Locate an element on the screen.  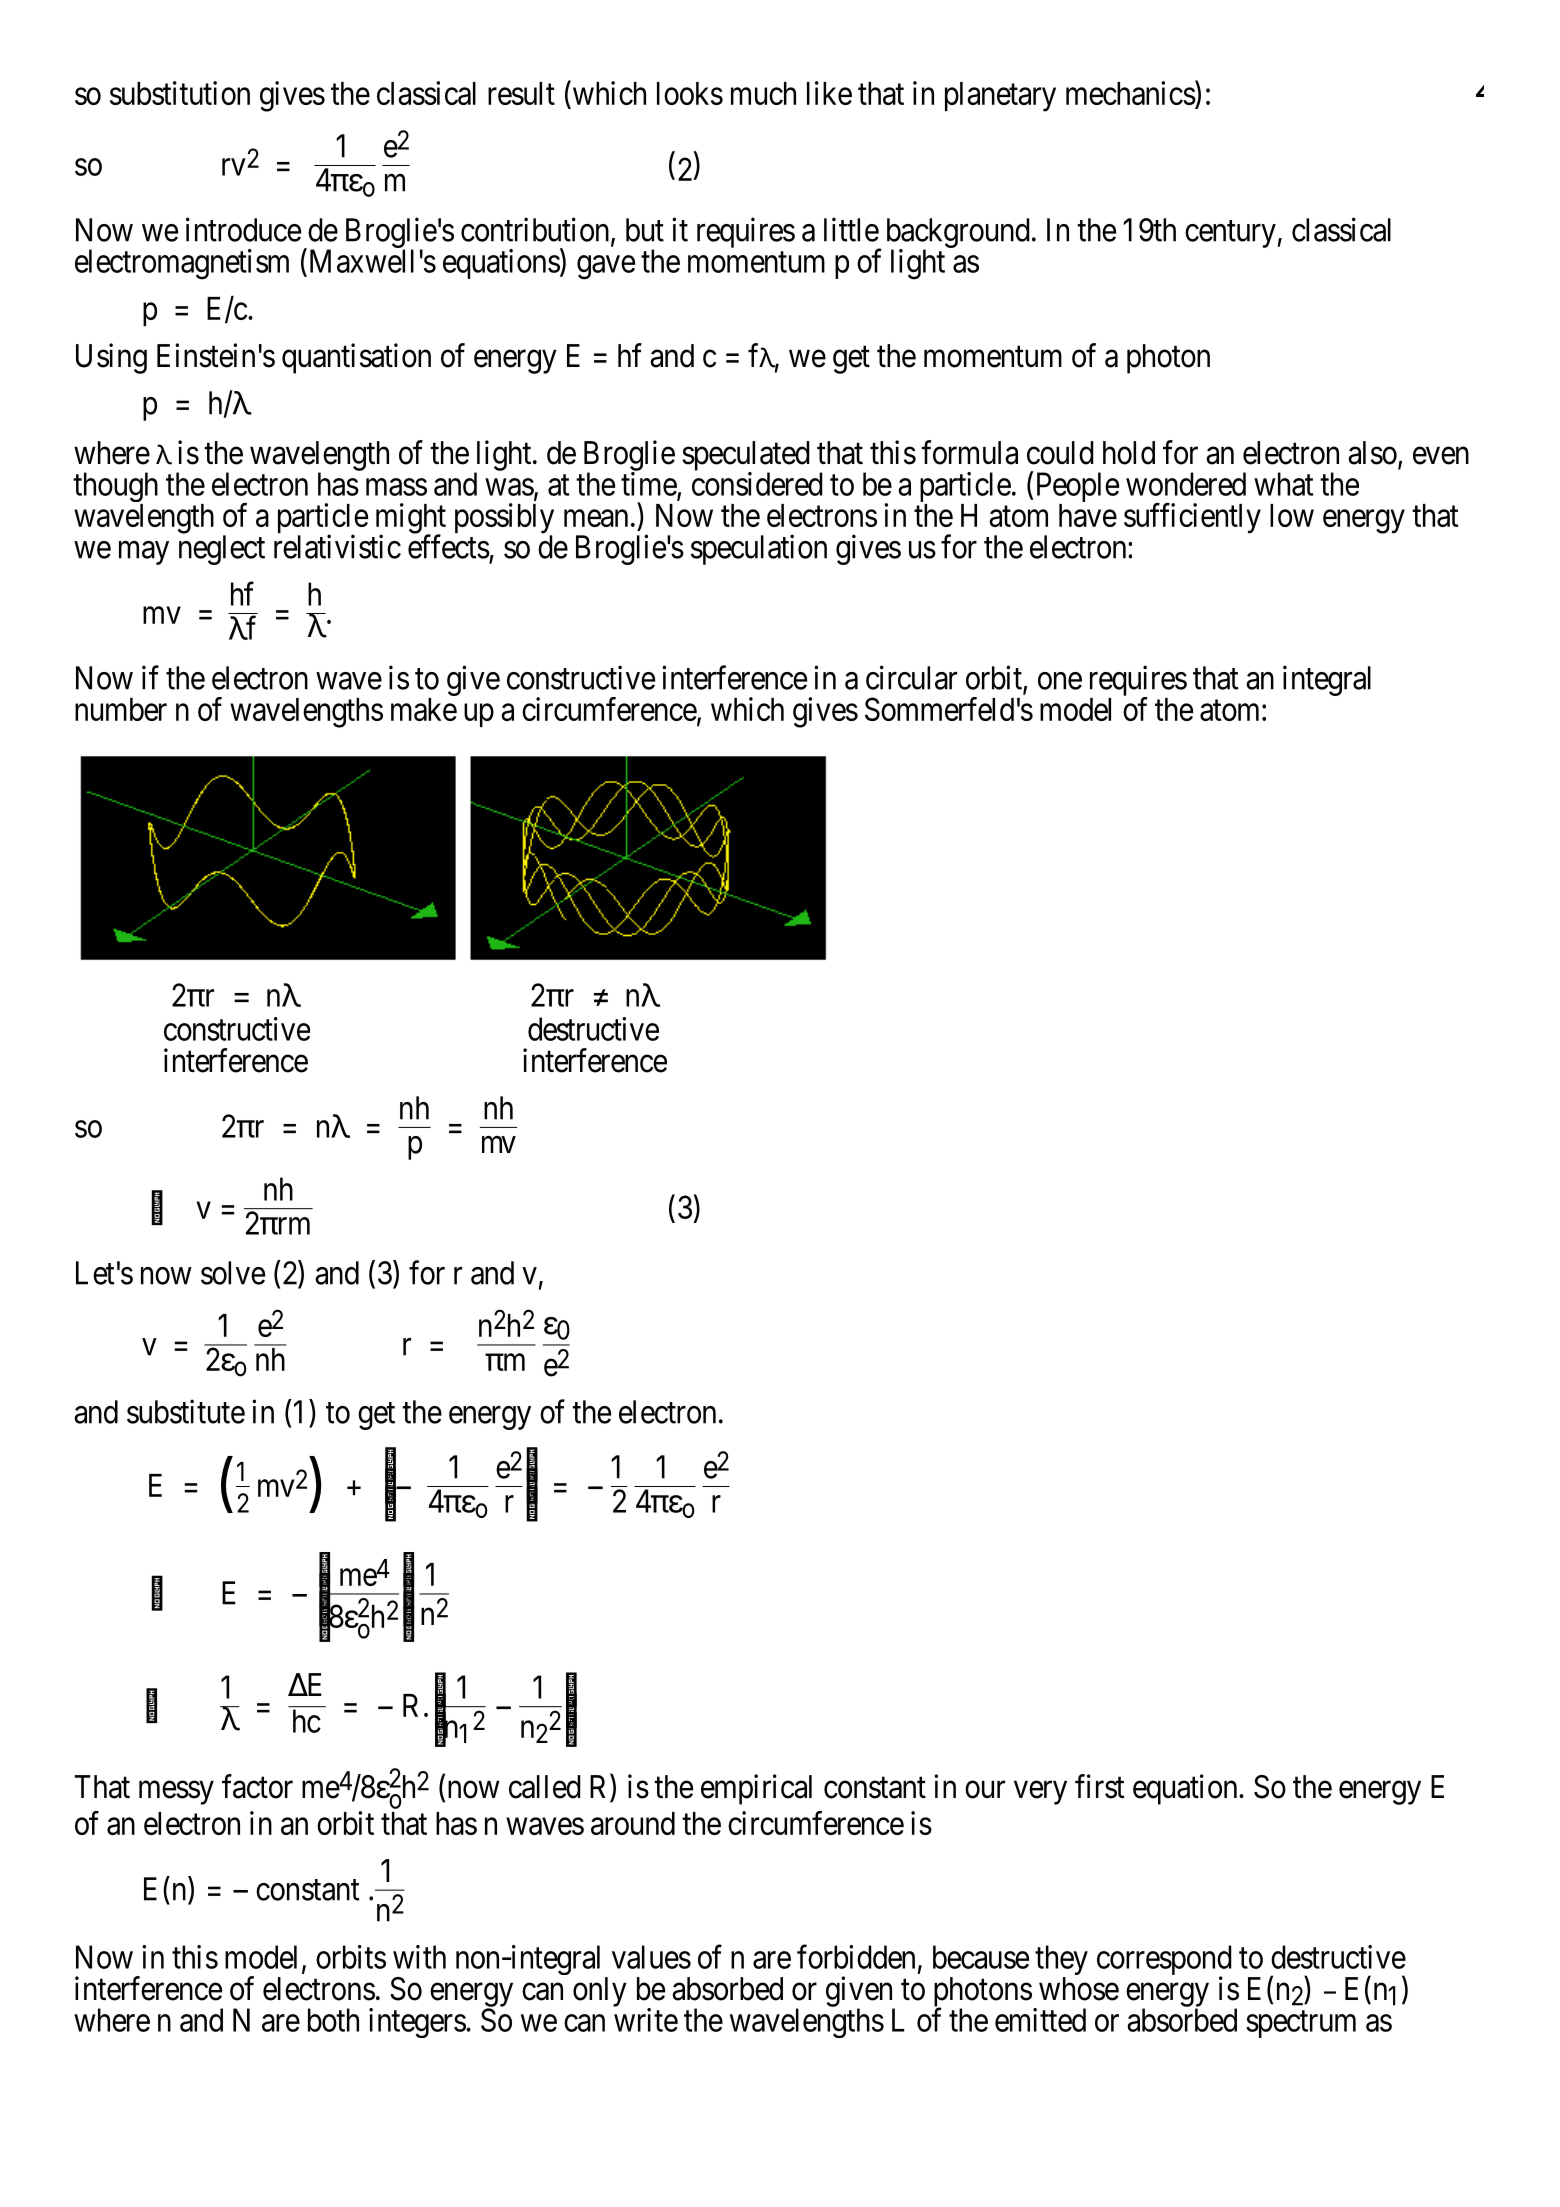
both is located at coordinates (333, 2020).
